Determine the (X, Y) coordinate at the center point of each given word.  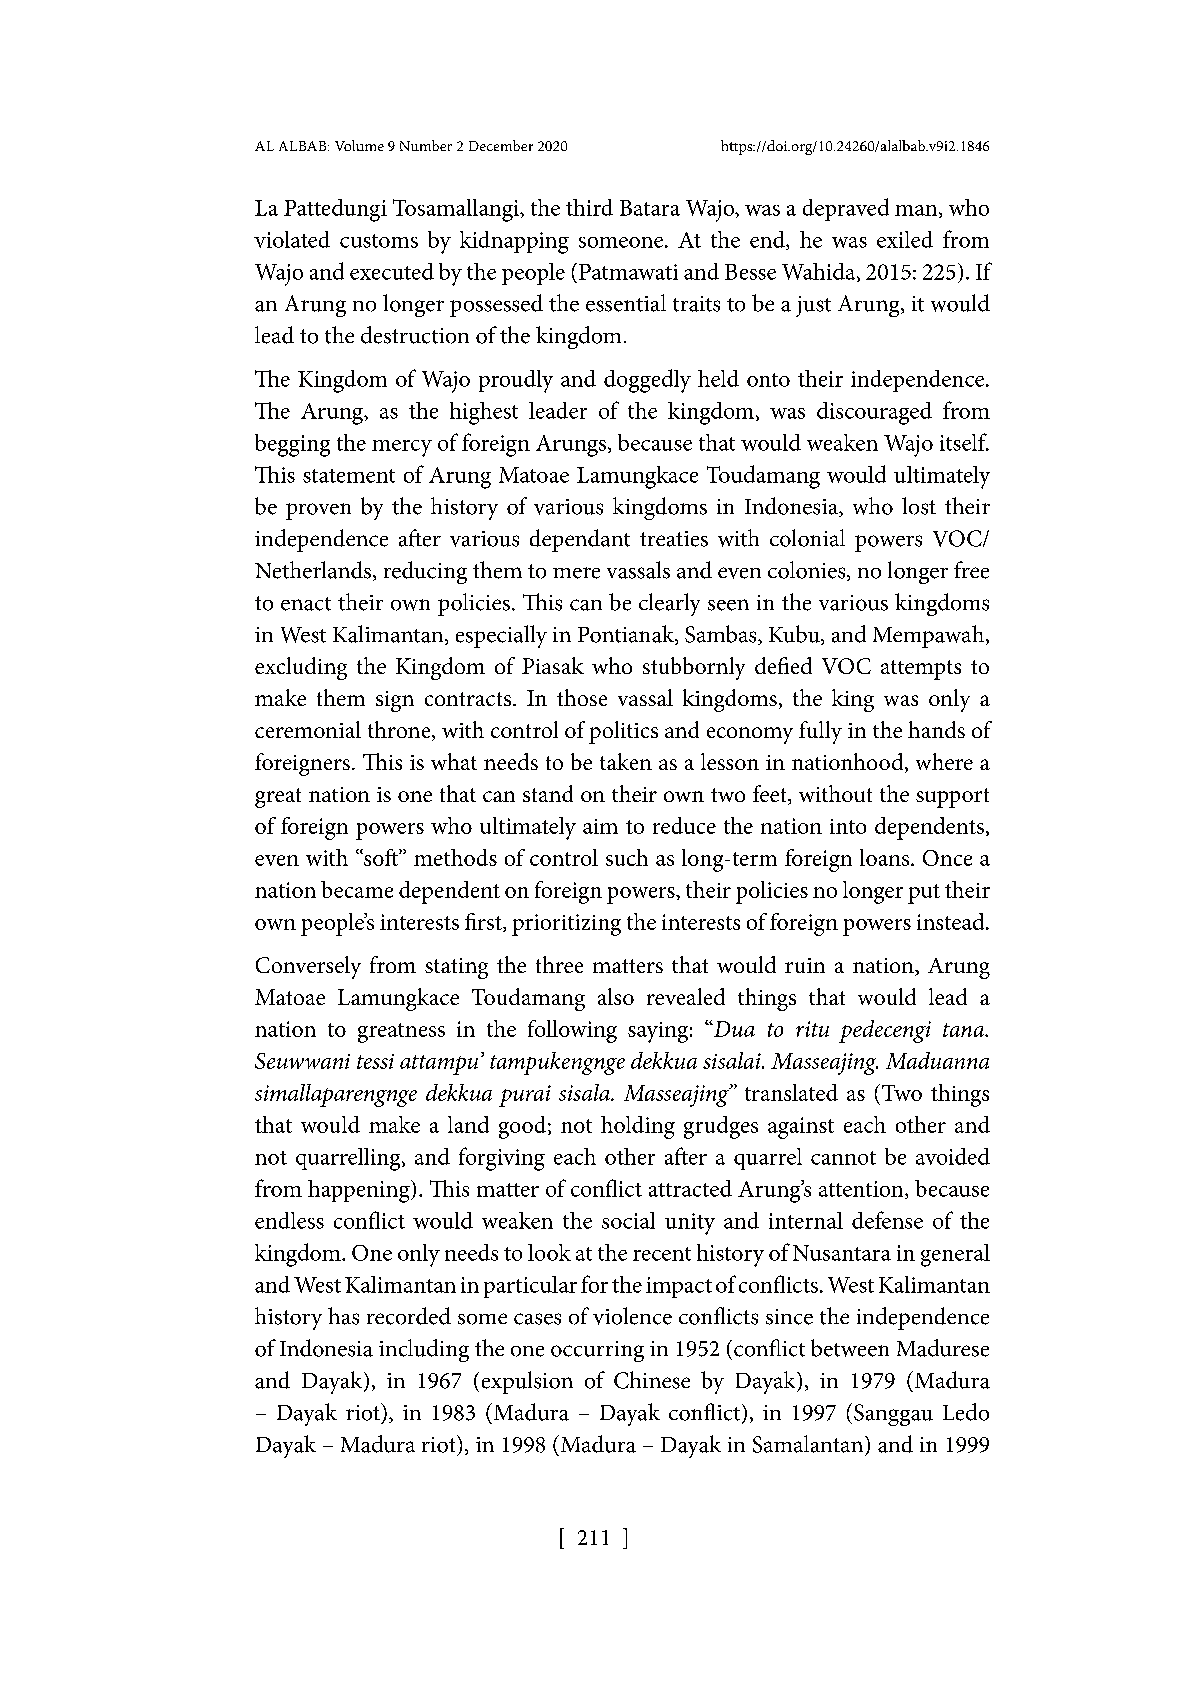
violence (632, 1316)
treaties (674, 539)
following (572, 1031)
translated (791, 1092)
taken (626, 761)
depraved (846, 209)
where (944, 761)
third (589, 207)
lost (919, 506)
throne (400, 731)
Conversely (308, 967)
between (850, 1348)
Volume (359, 145)
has (343, 1316)
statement (349, 476)
